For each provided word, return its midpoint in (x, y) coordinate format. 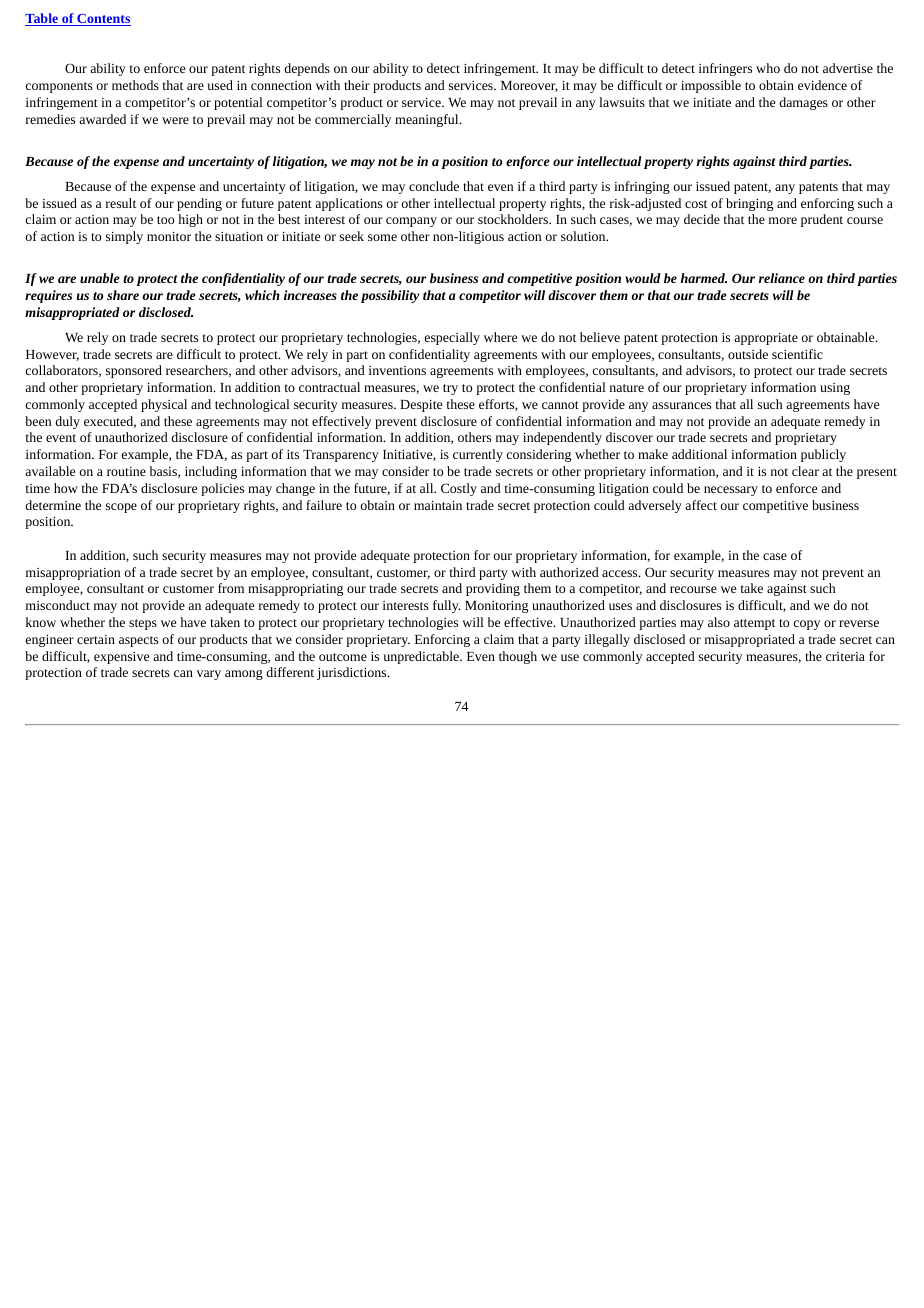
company (411, 222)
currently (478, 455)
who (768, 68)
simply (124, 237)
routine (126, 471)
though (518, 657)
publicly (823, 455)
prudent (822, 220)
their (357, 85)
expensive (121, 658)
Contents (103, 20)
